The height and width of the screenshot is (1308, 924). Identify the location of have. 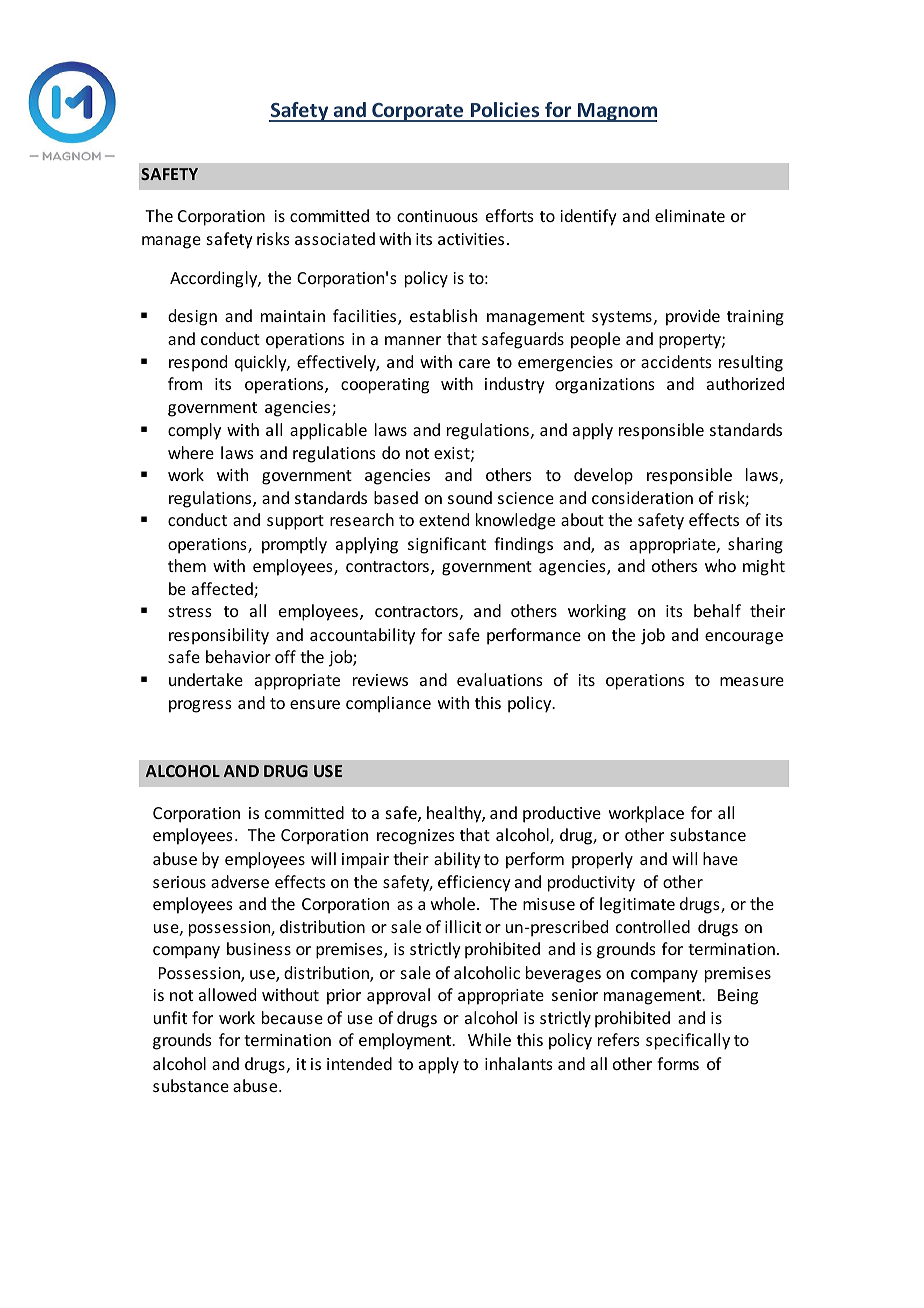
(720, 858).
